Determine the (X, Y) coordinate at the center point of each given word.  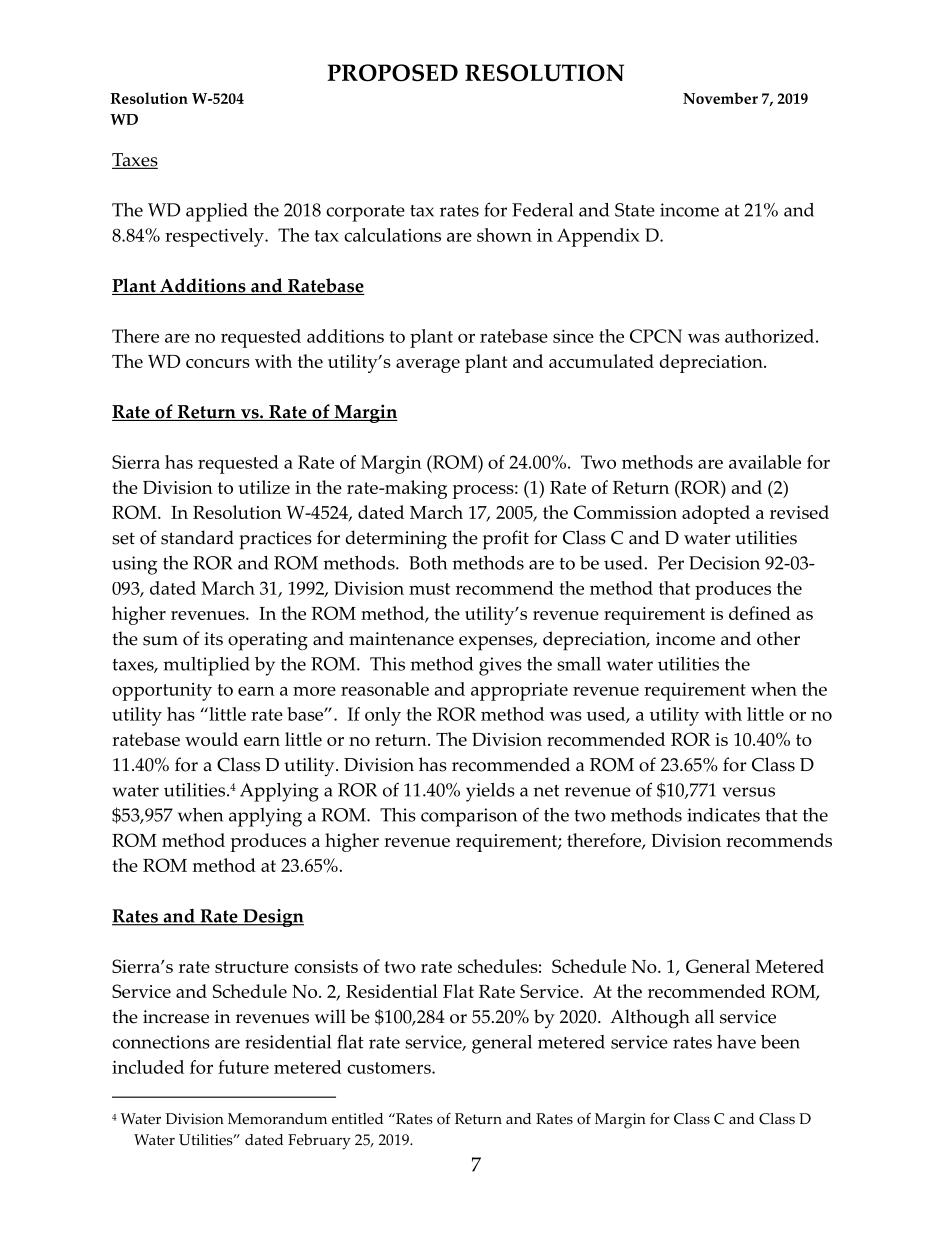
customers (390, 1068)
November (720, 98)
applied (217, 212)
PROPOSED (392, 73)
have (736, 1042)
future (243, 1067)
